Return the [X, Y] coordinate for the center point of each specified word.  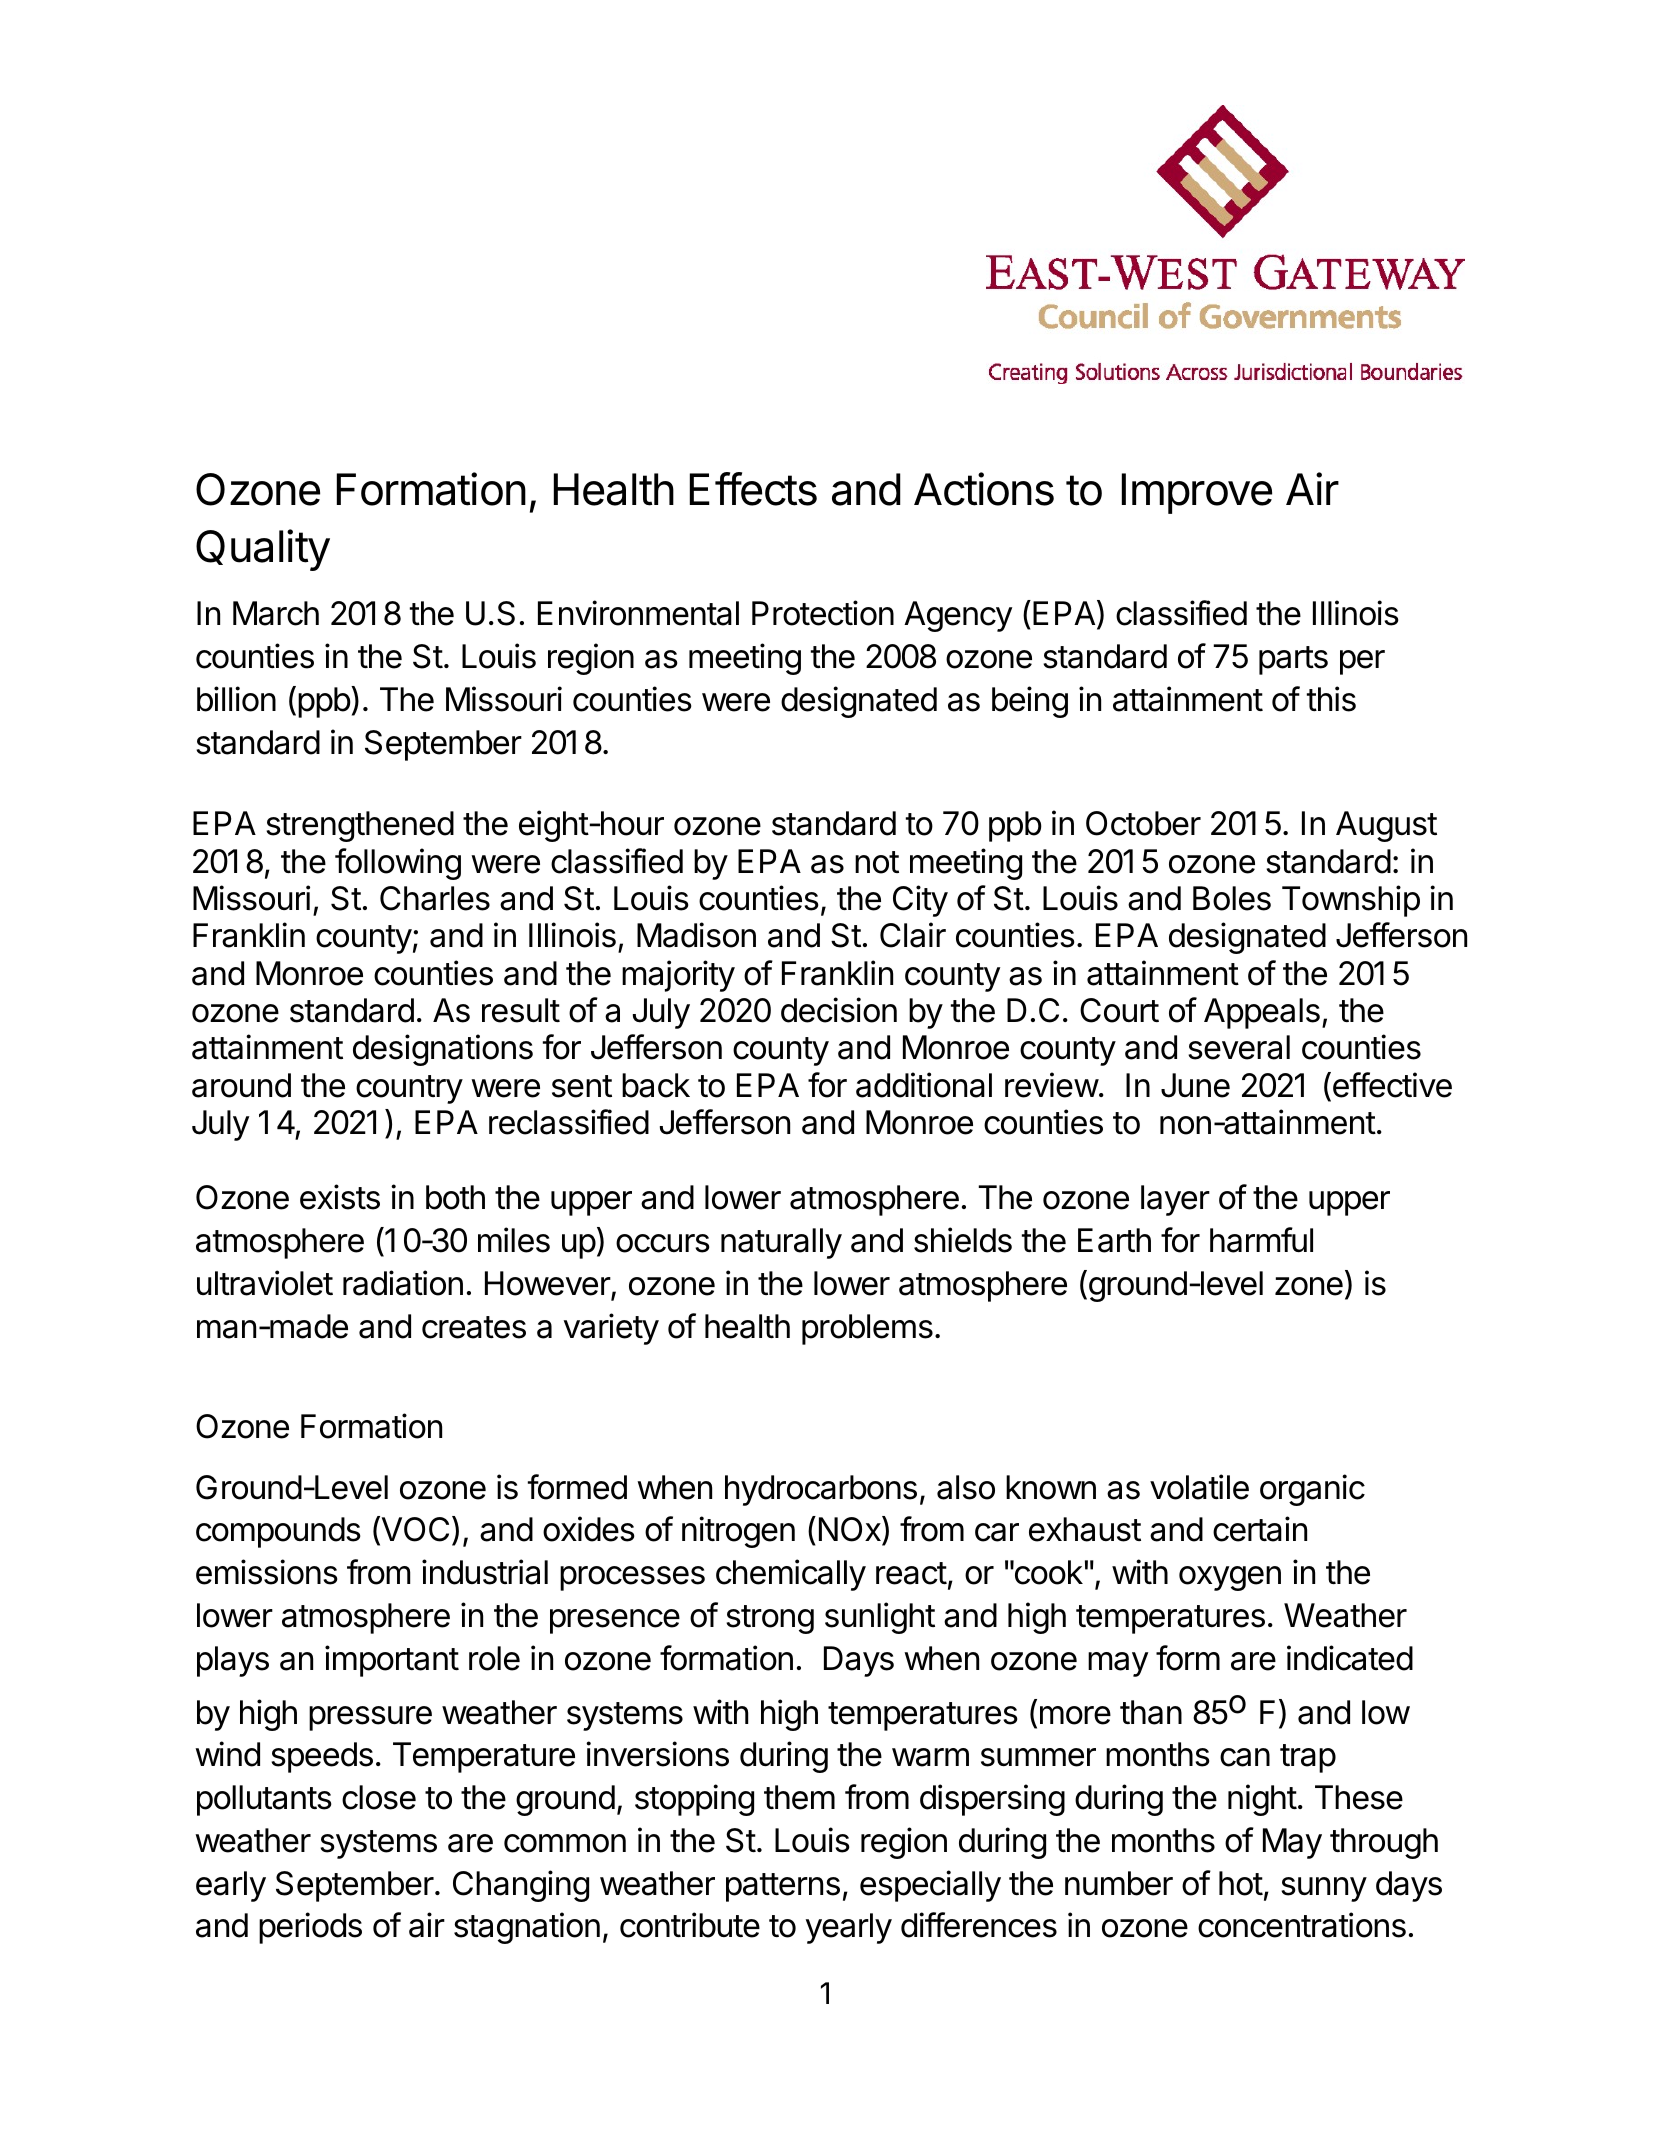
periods [310, 1928]
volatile [1199, 1487]
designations [443, 1050]
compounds [278, 1532]
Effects [753, 489]
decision [839, 1010]
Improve [1197, 493]
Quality [263, 550]
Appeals [1262, 1013]
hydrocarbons [821, 1490]
